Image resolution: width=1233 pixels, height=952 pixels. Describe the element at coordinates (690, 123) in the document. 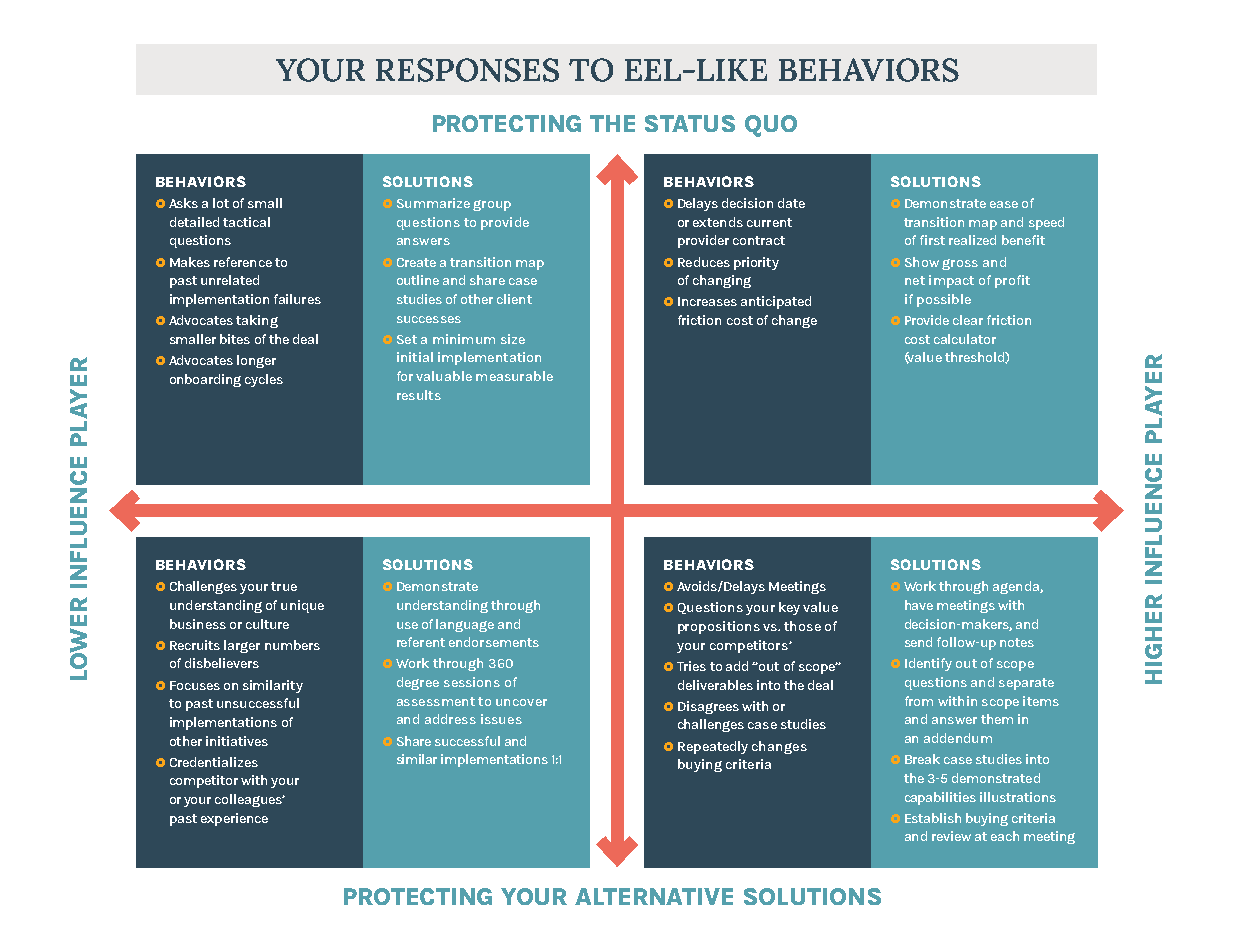

I see `STATUS` at that location.
